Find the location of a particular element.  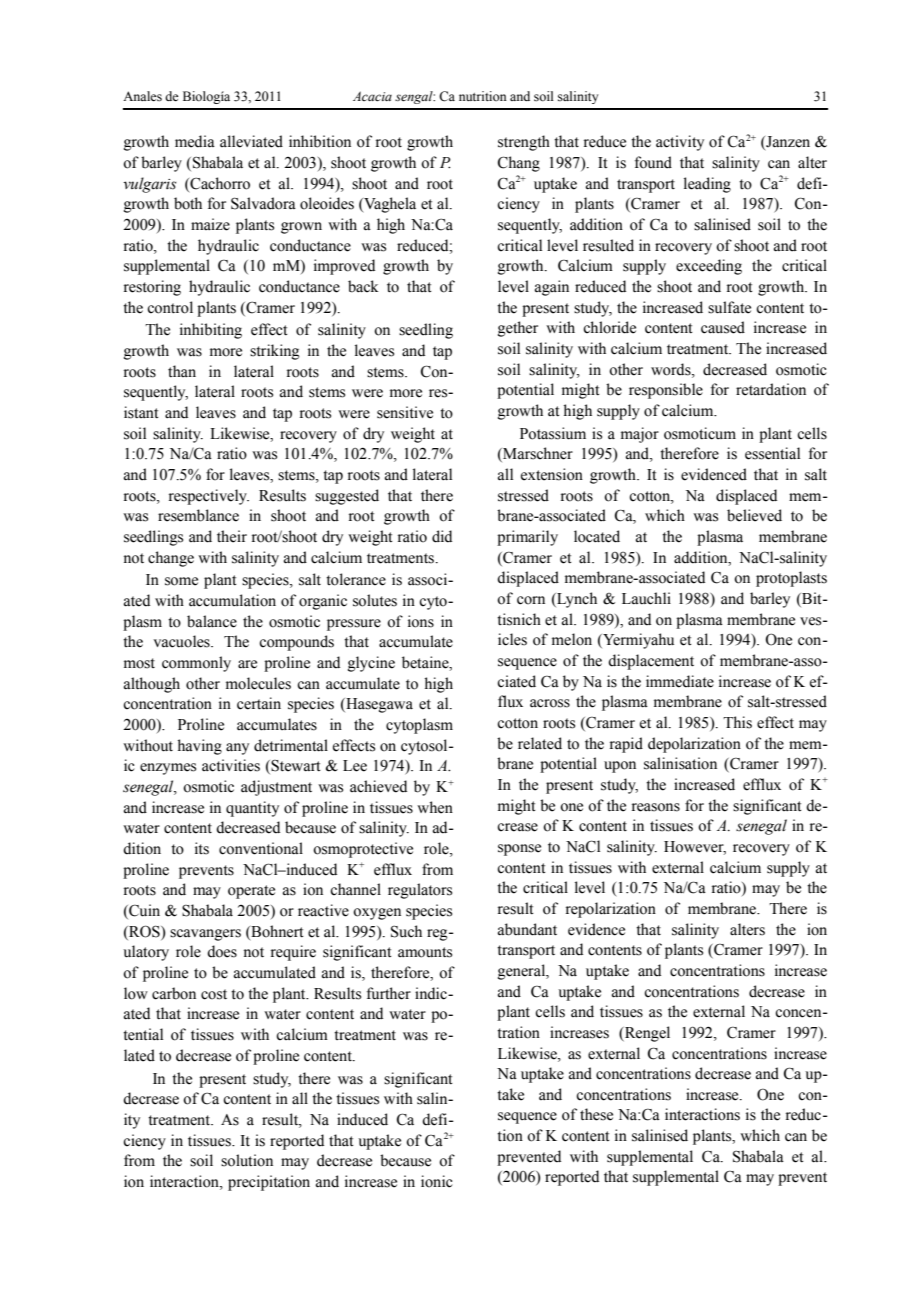

vulgaris is located at coordinates (150, 185).
